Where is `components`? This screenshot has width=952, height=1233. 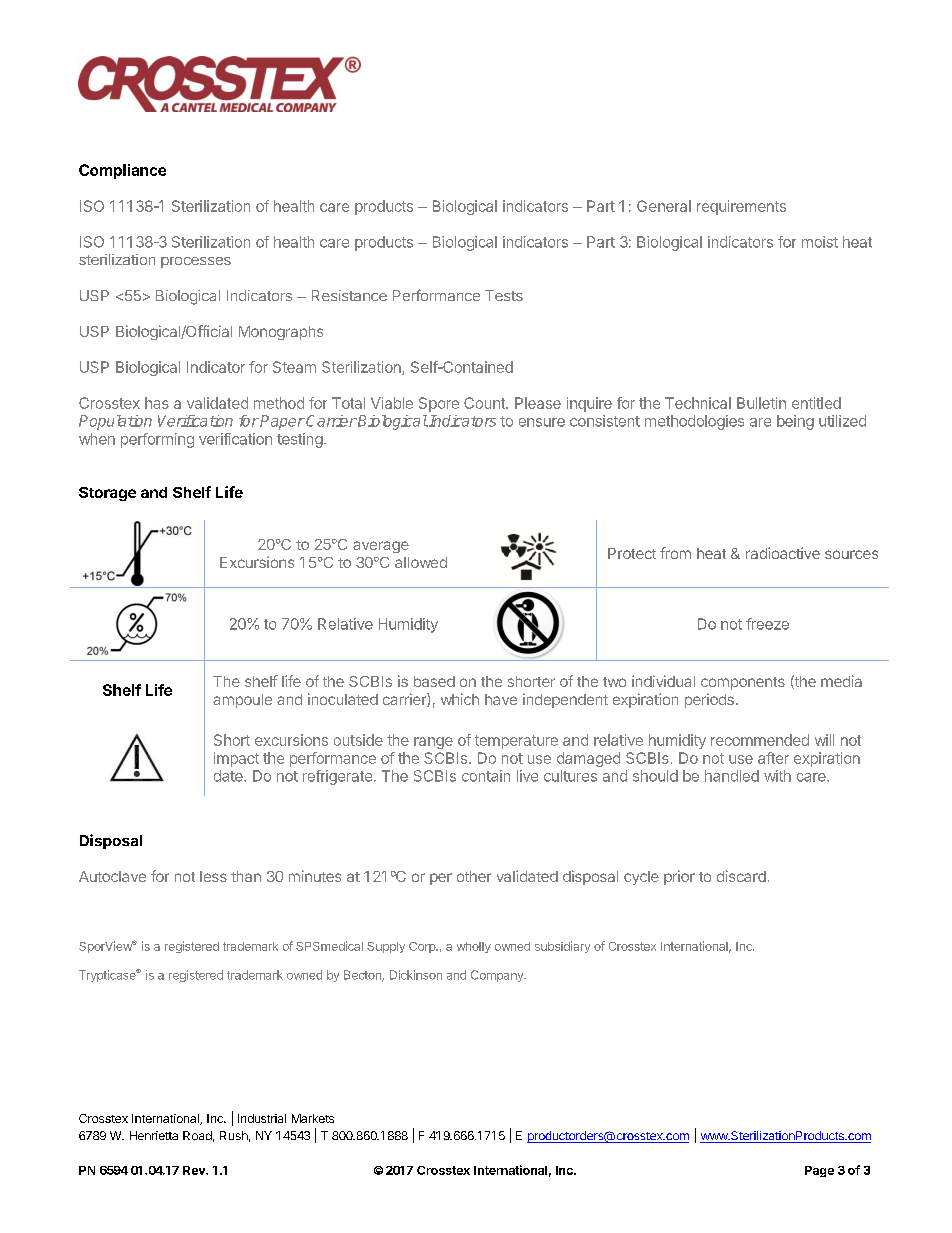 components is located at coordinates (743, 683).
